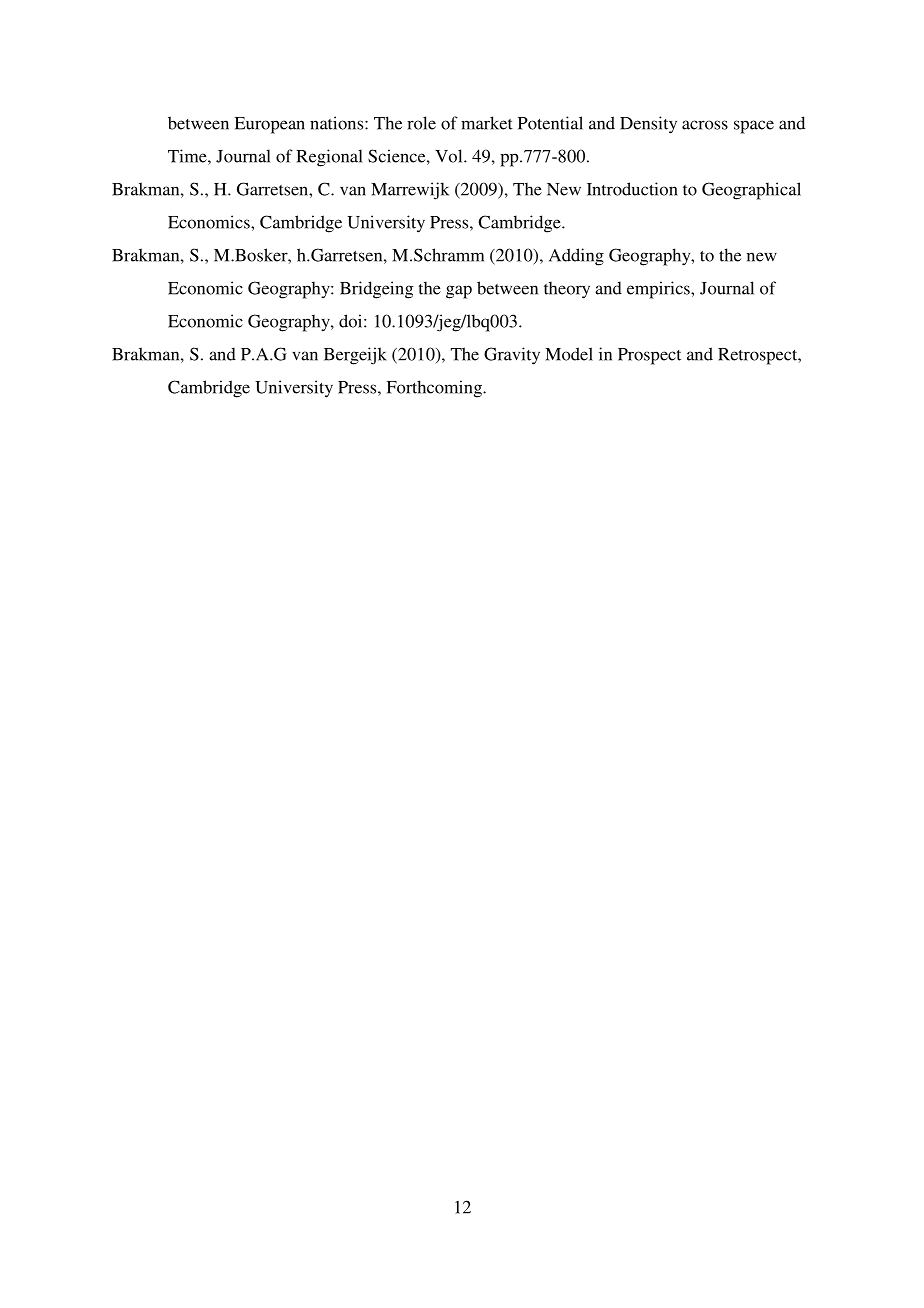 The width and height of the page is (924, 1308). Describe the element at coordinates (338, 123) in the page. I see `nations` at that location.
